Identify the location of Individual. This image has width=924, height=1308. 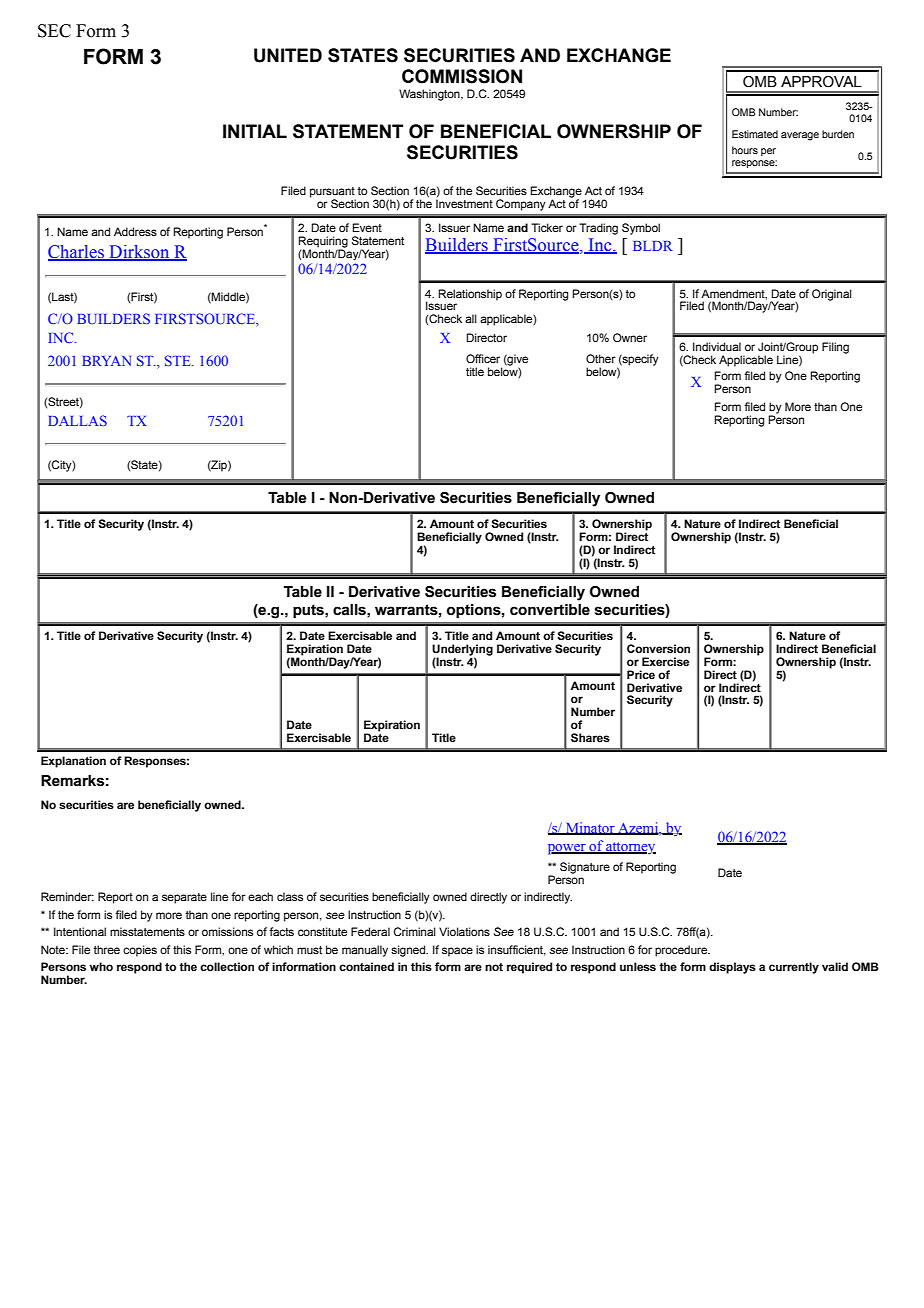
(717, 346).
